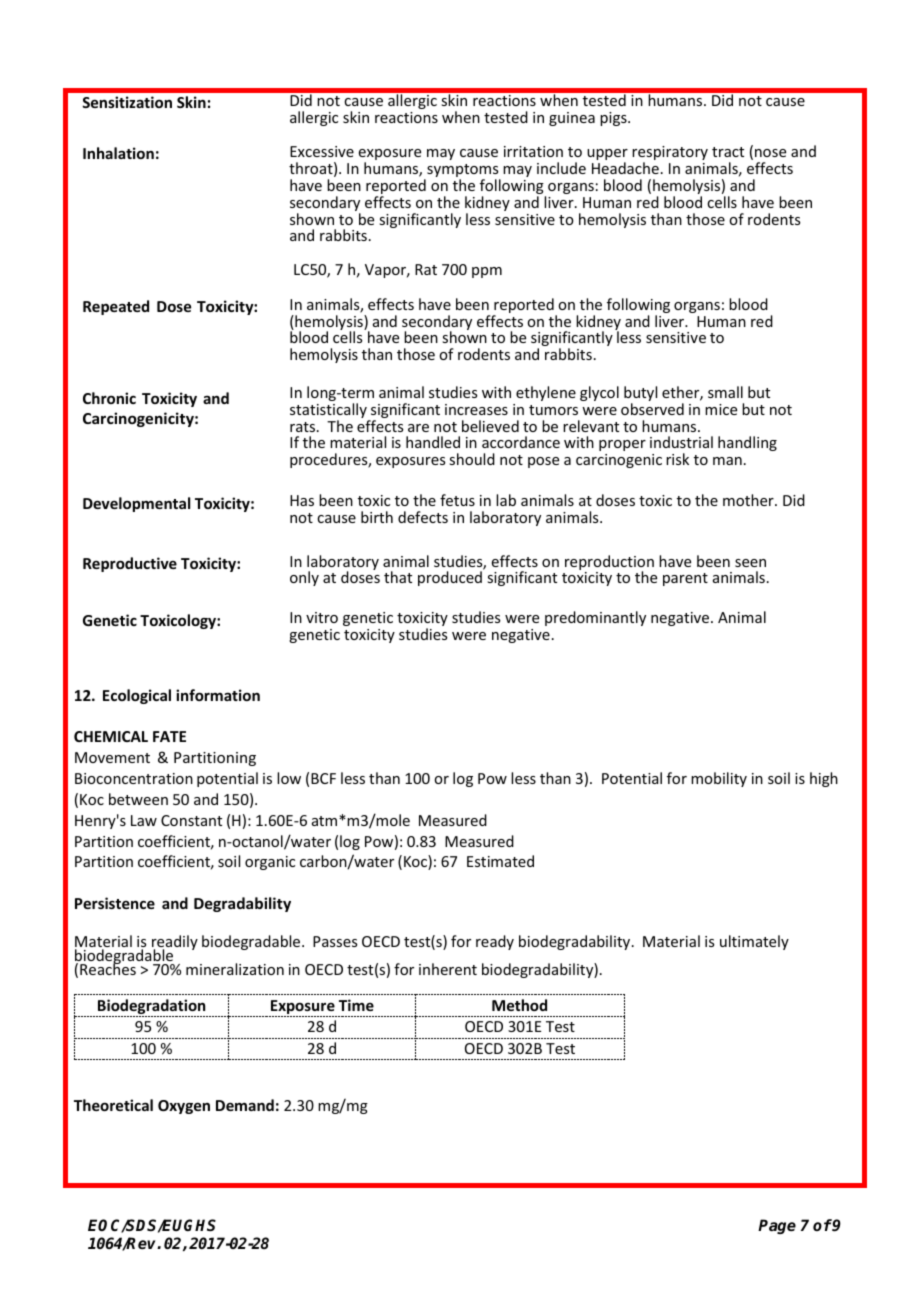 This image has height=1308, width=924. I want to click on fetus, so click(457, 500).
